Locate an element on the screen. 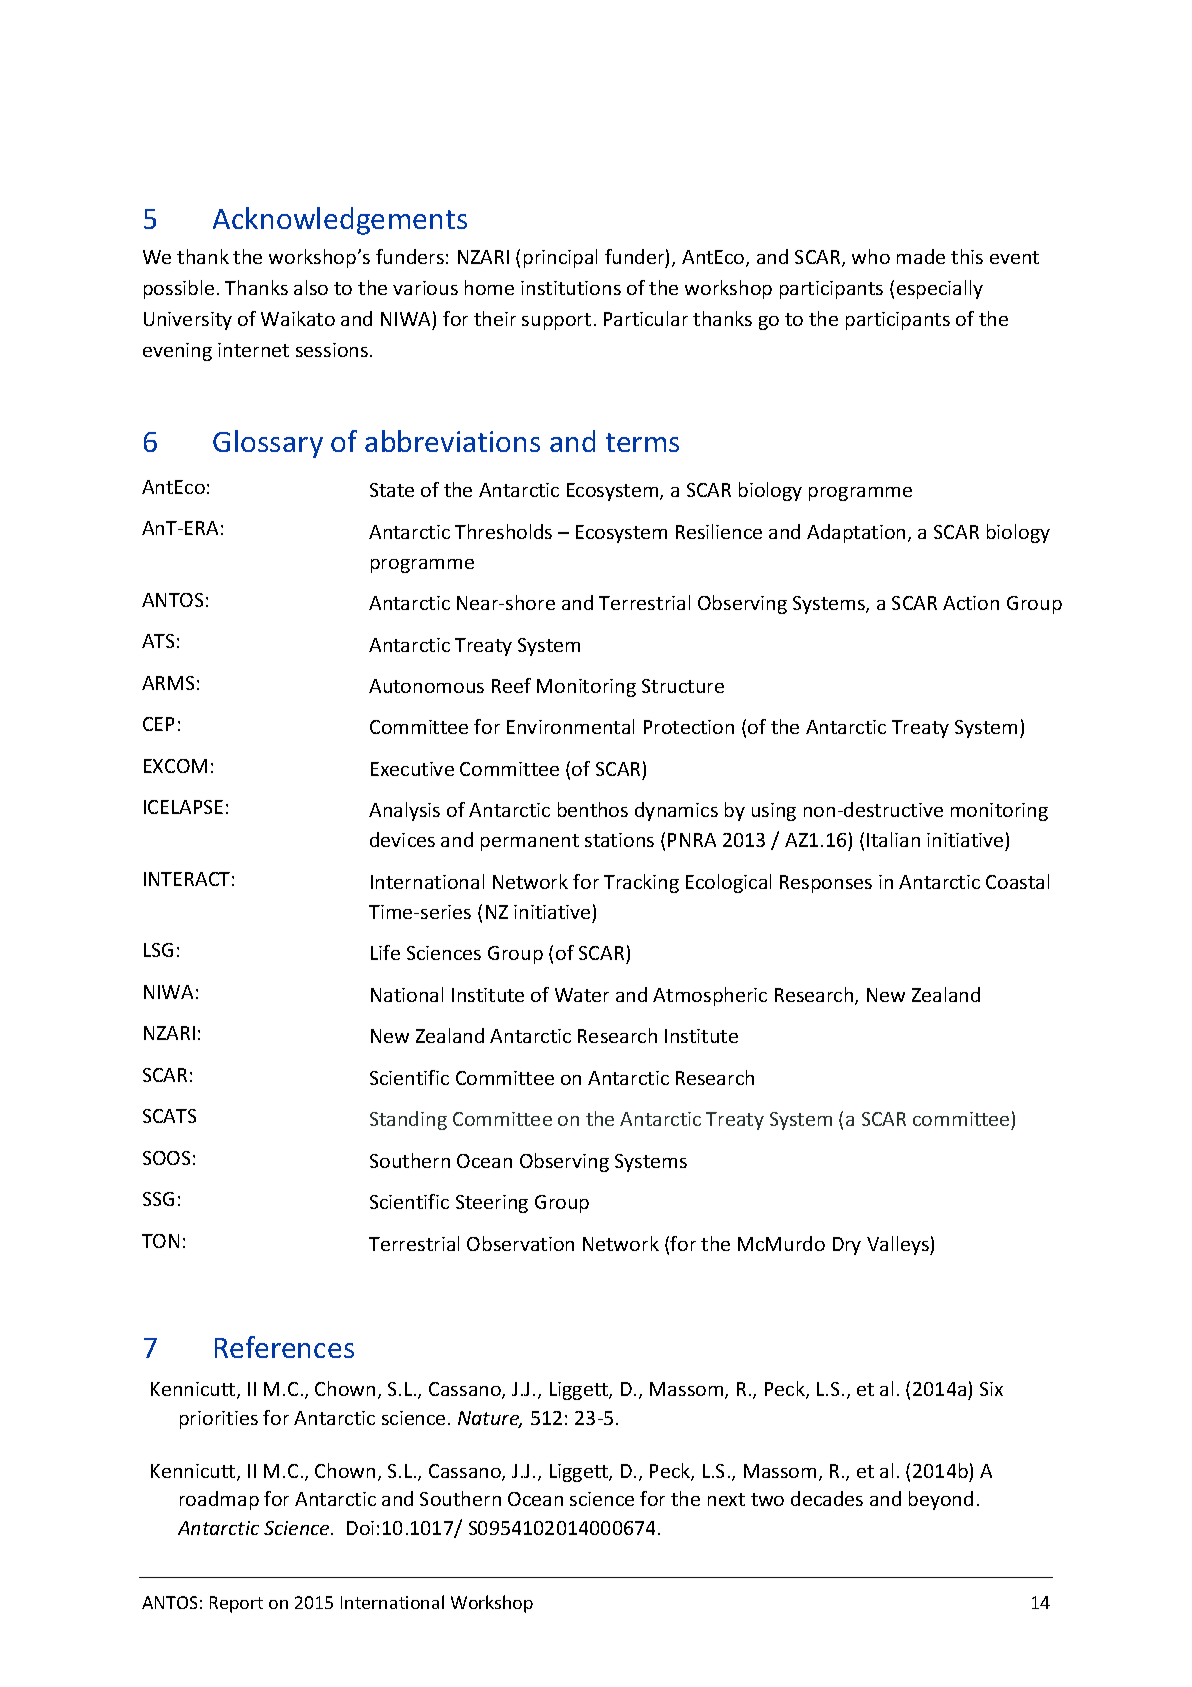 This screenshot has width=1192, height=1687. Italian is located at coordinates (893, 839).
